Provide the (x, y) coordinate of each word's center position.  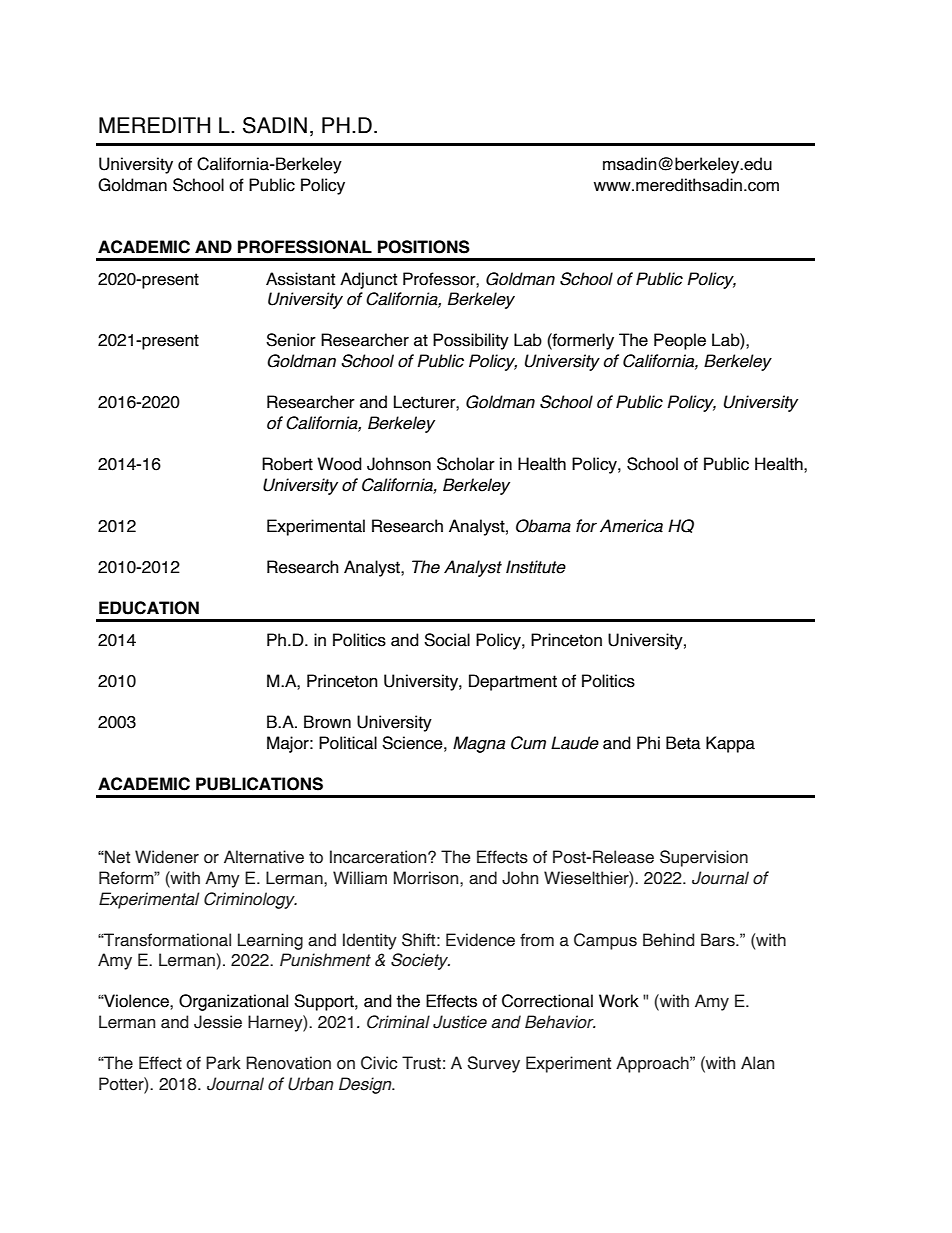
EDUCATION (149, 608)
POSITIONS (424, 247)
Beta (683, 743)
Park (223, 1063)
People (680, 341)
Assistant (300, 279)
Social (447, 640)
